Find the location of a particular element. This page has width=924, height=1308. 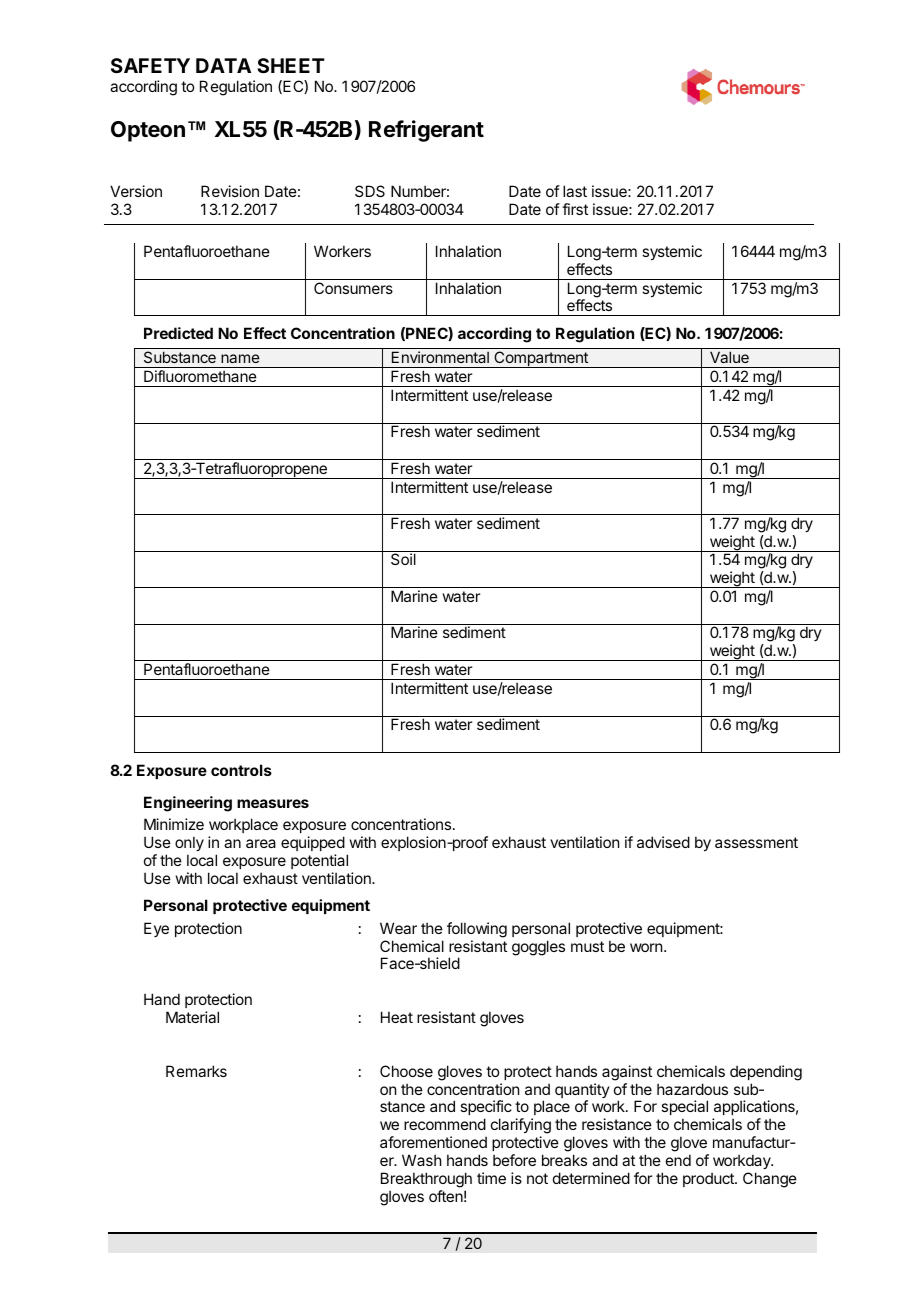

Compartment is located at coordinates (541, 359).
